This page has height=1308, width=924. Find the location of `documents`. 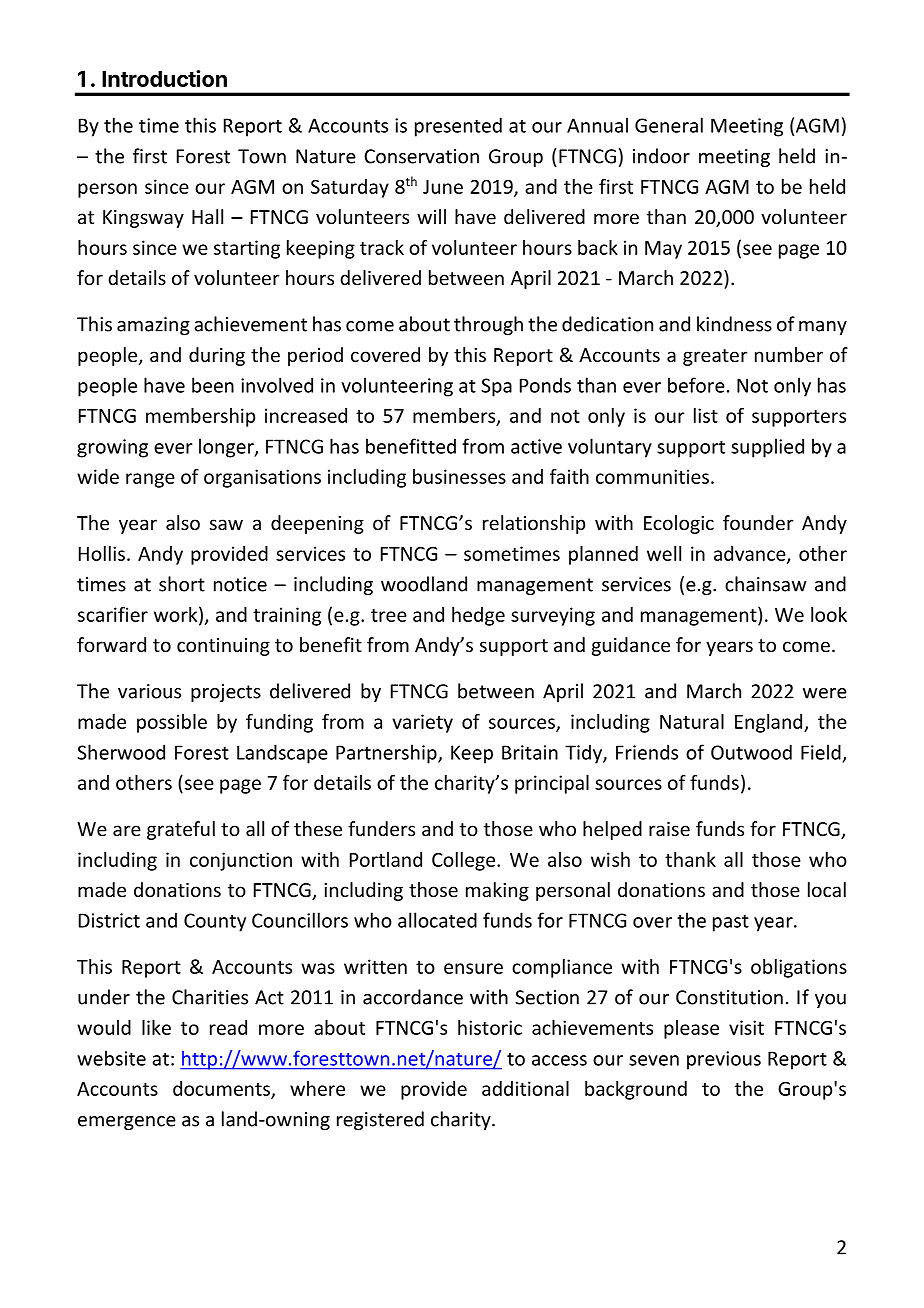

documents is located at coordinates (222, 1089).
